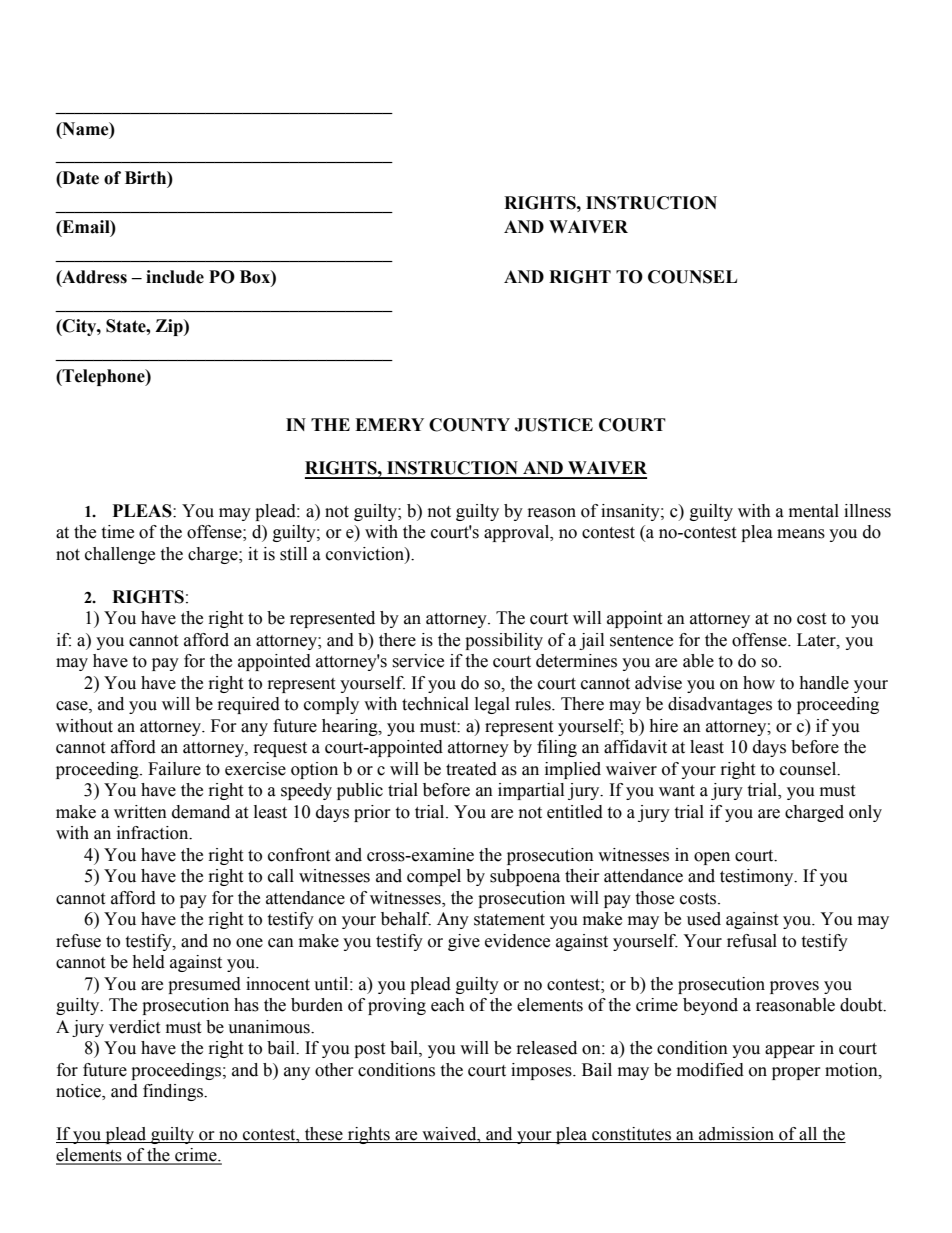  What do you see at coordinates (553, 425) in the document?
I see `JUSTICE` at bounding box center [553, 425].
